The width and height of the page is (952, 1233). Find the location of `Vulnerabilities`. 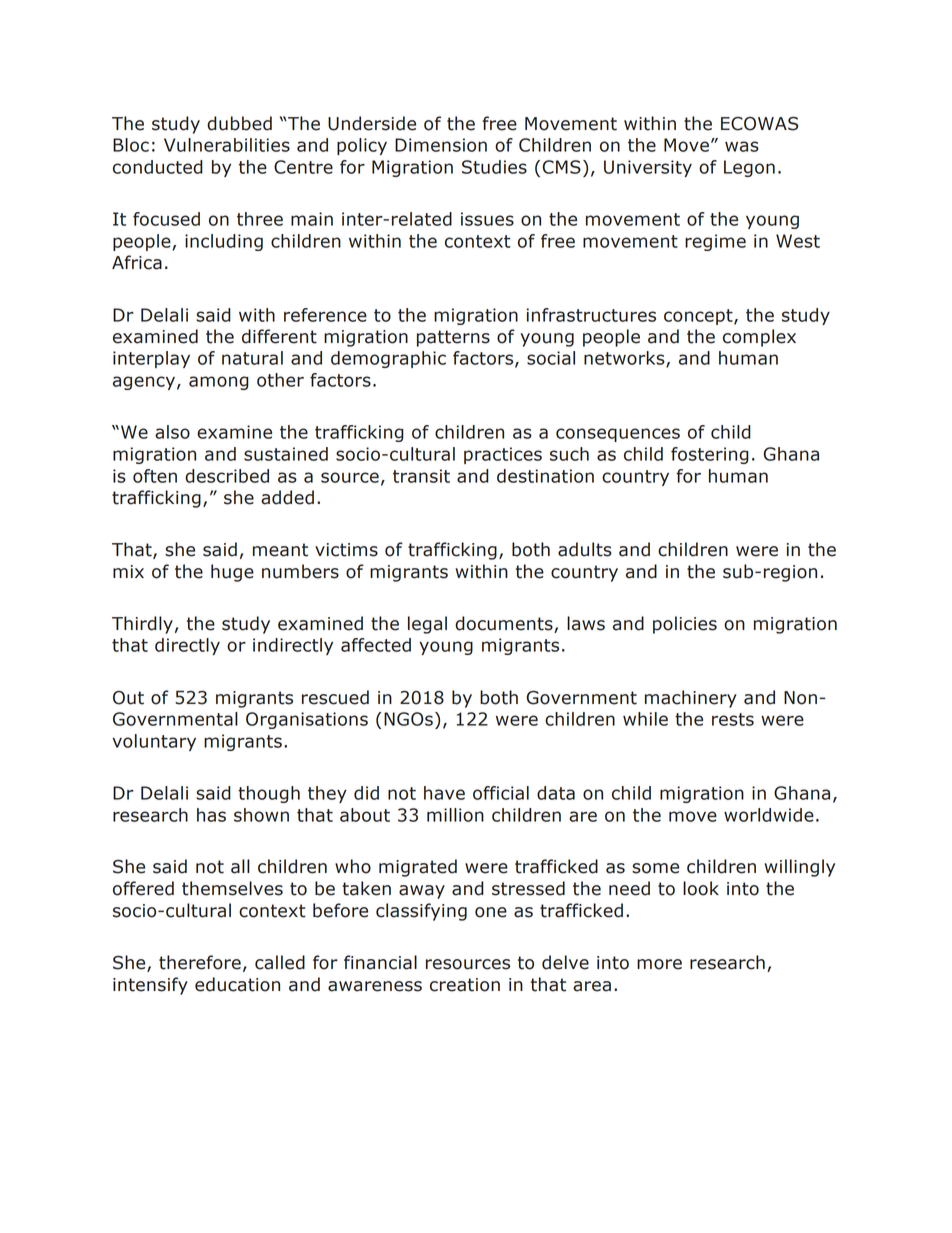

Vulnerabilities is located at coordinates (227, 145).
